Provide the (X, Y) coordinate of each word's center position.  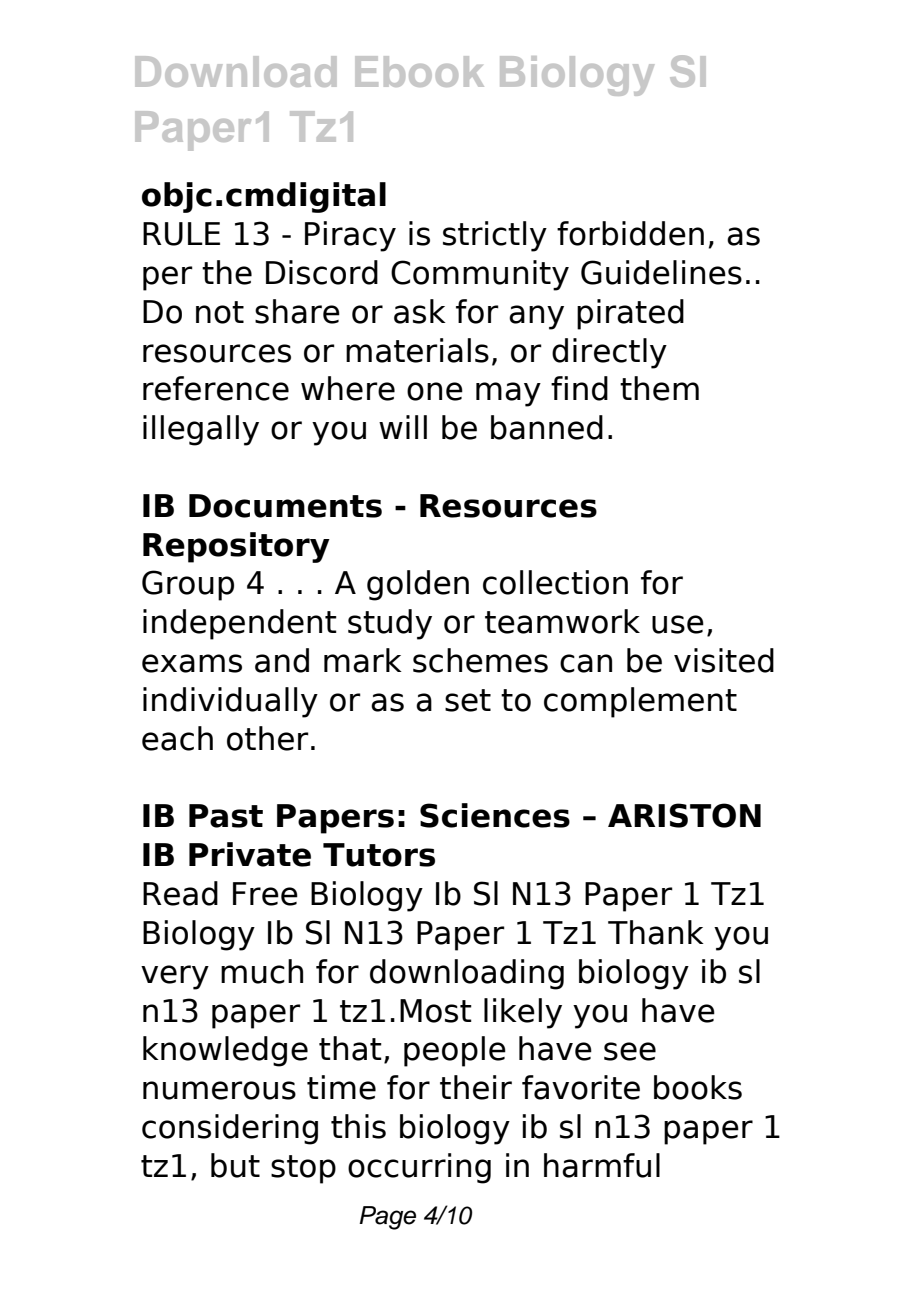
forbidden (630, 233)
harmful (602, 1165)
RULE (181, 234)
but (235, 1165)
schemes (480, 660)
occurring (419, 1168)
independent (240, 624)
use (678, 624)
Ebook (419, 71)
